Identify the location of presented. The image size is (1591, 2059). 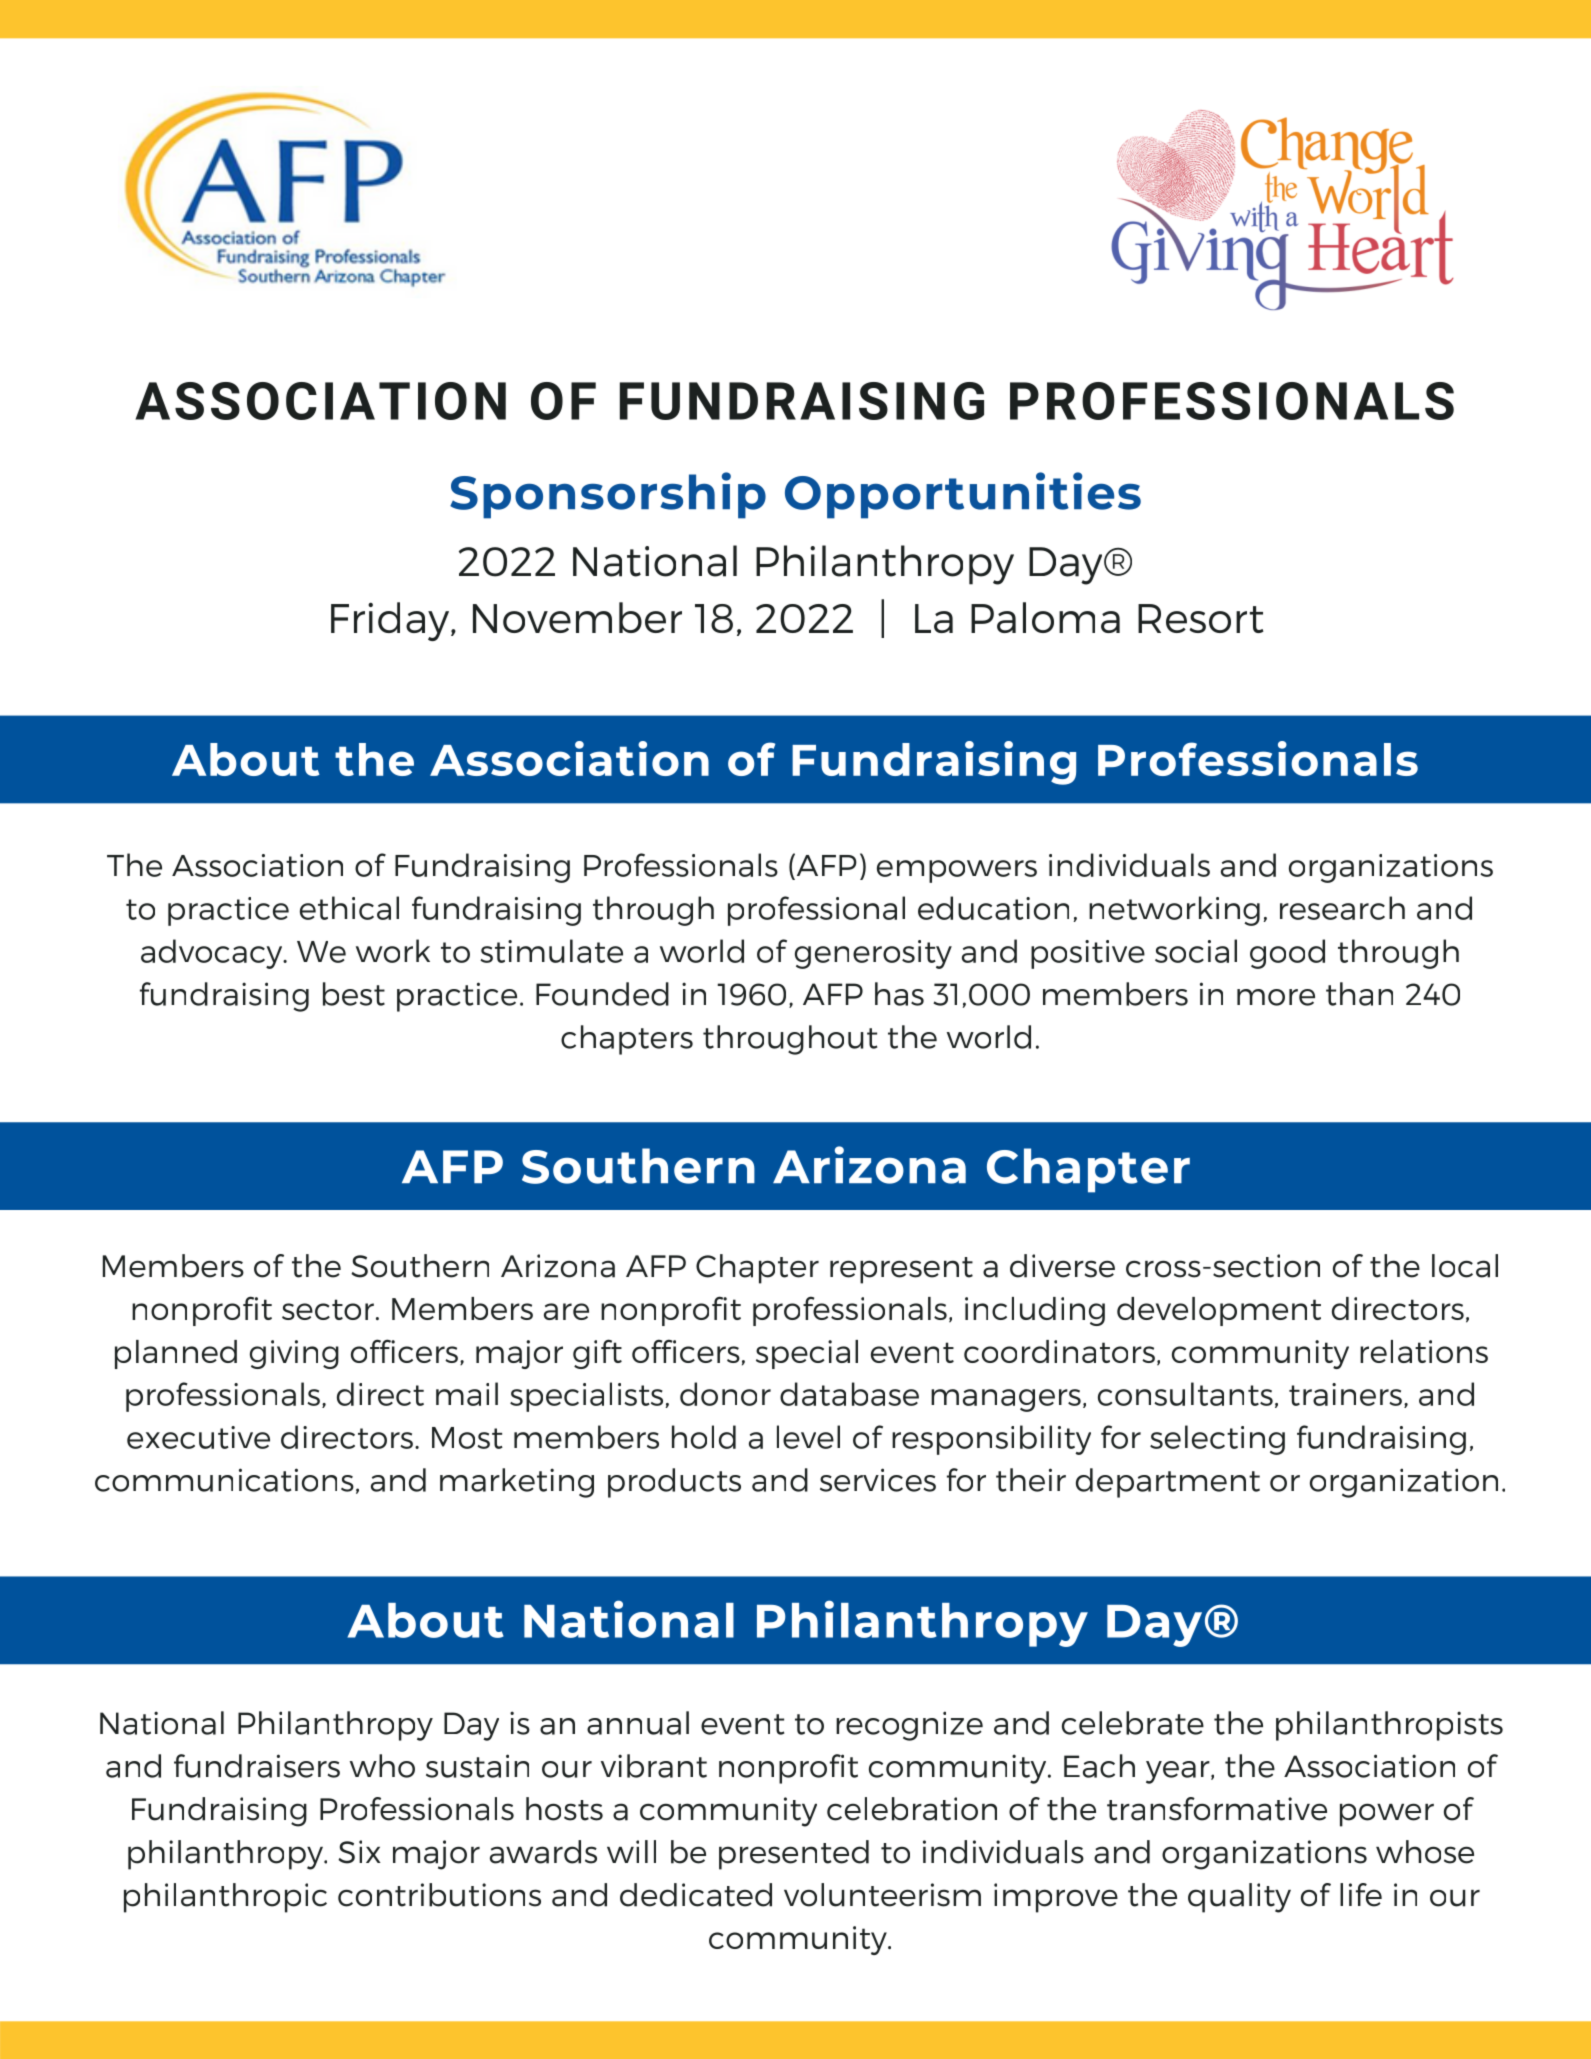
(794, 1855).
